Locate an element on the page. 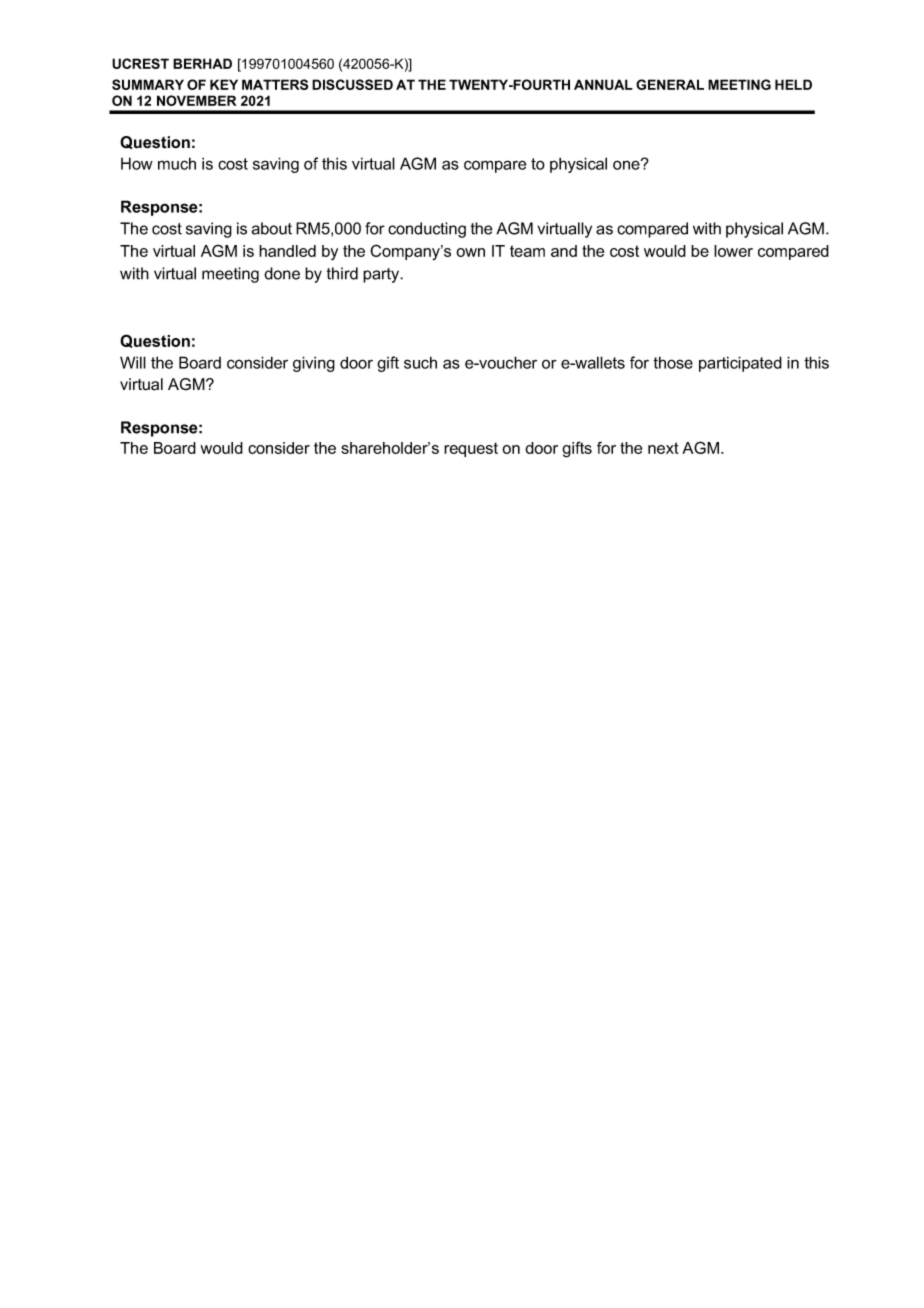  handled is located at coordinates (287, 251).
